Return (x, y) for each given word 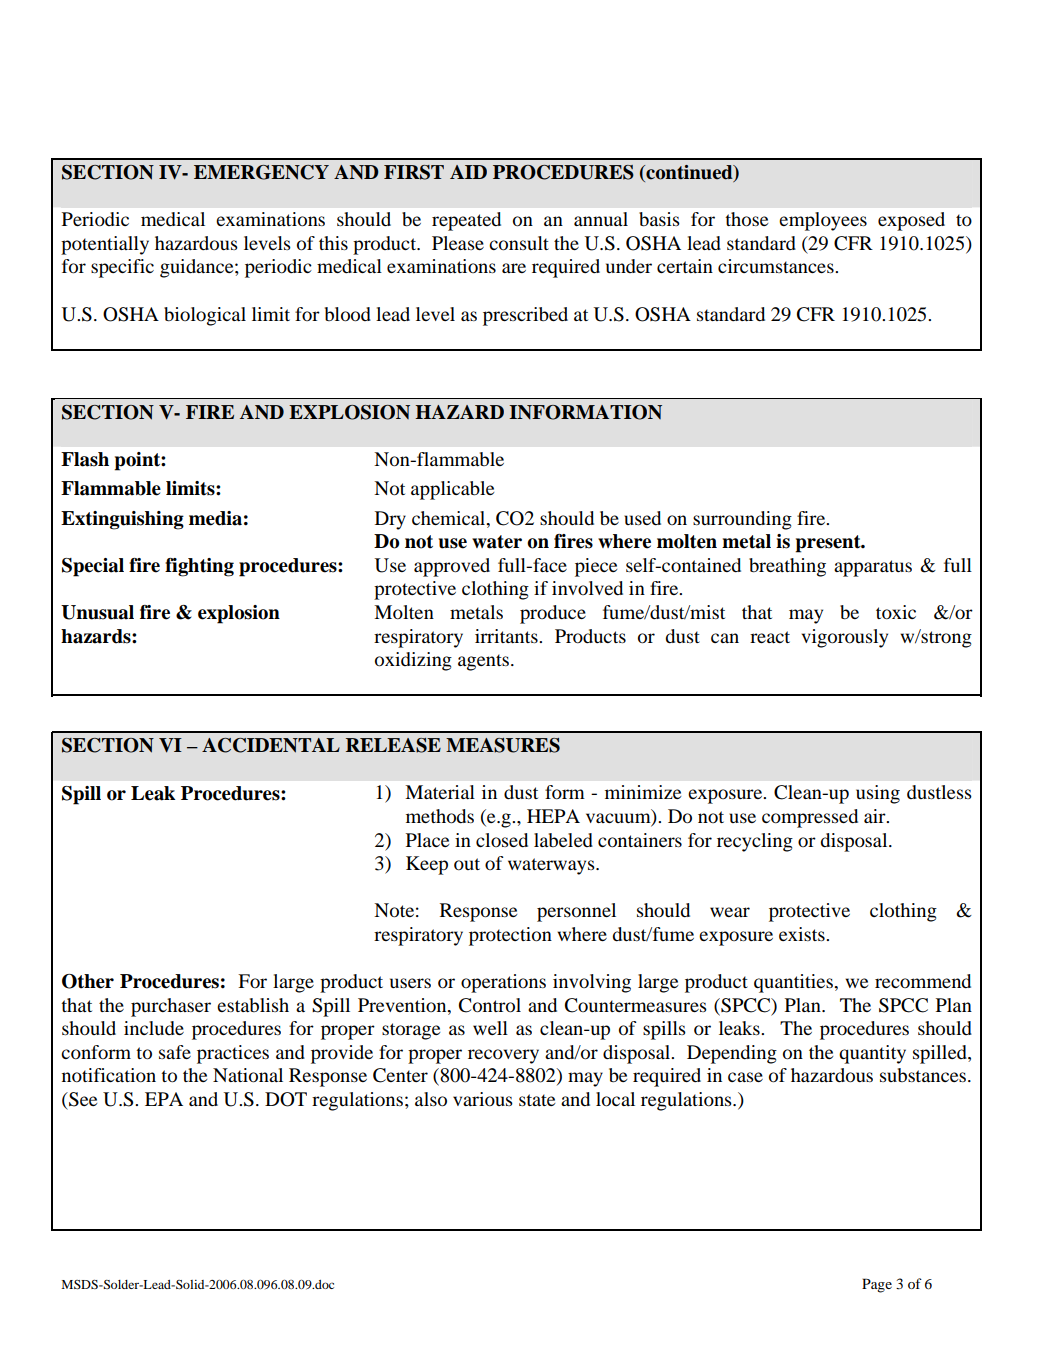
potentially (105, 245)
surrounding (742, 520)
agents (483, 662)
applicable (452, 490)
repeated (466, 221)
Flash (85, 459)
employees (823, 221)
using (878, 794)
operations (503, 983)
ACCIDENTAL (271, 745)
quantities (794, 983)
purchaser (171, 1007)
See (82, 1099)
